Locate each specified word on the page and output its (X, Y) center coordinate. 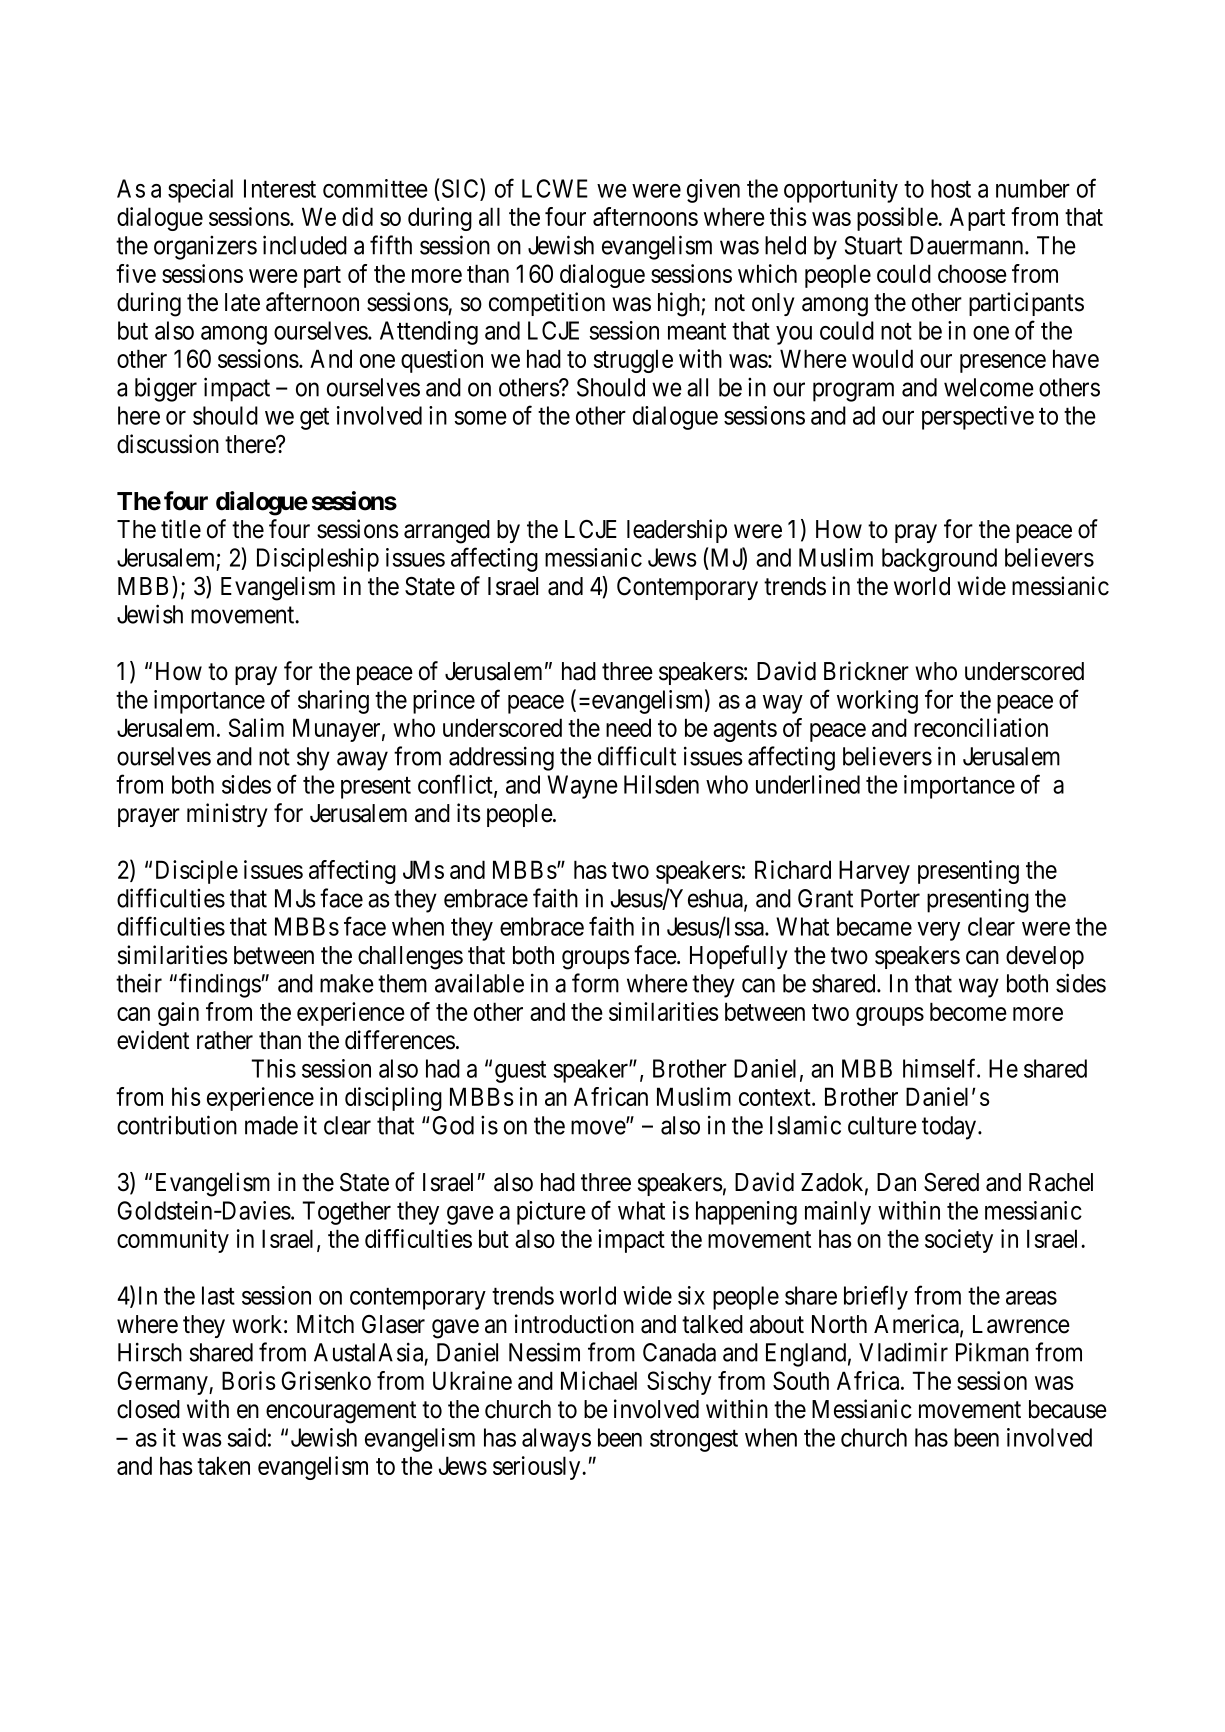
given (713, 191)
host (951, 188)
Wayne (582, 787)
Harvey (874, 872)
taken (223, 1465)
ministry (227, 815)
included (305, 245)
